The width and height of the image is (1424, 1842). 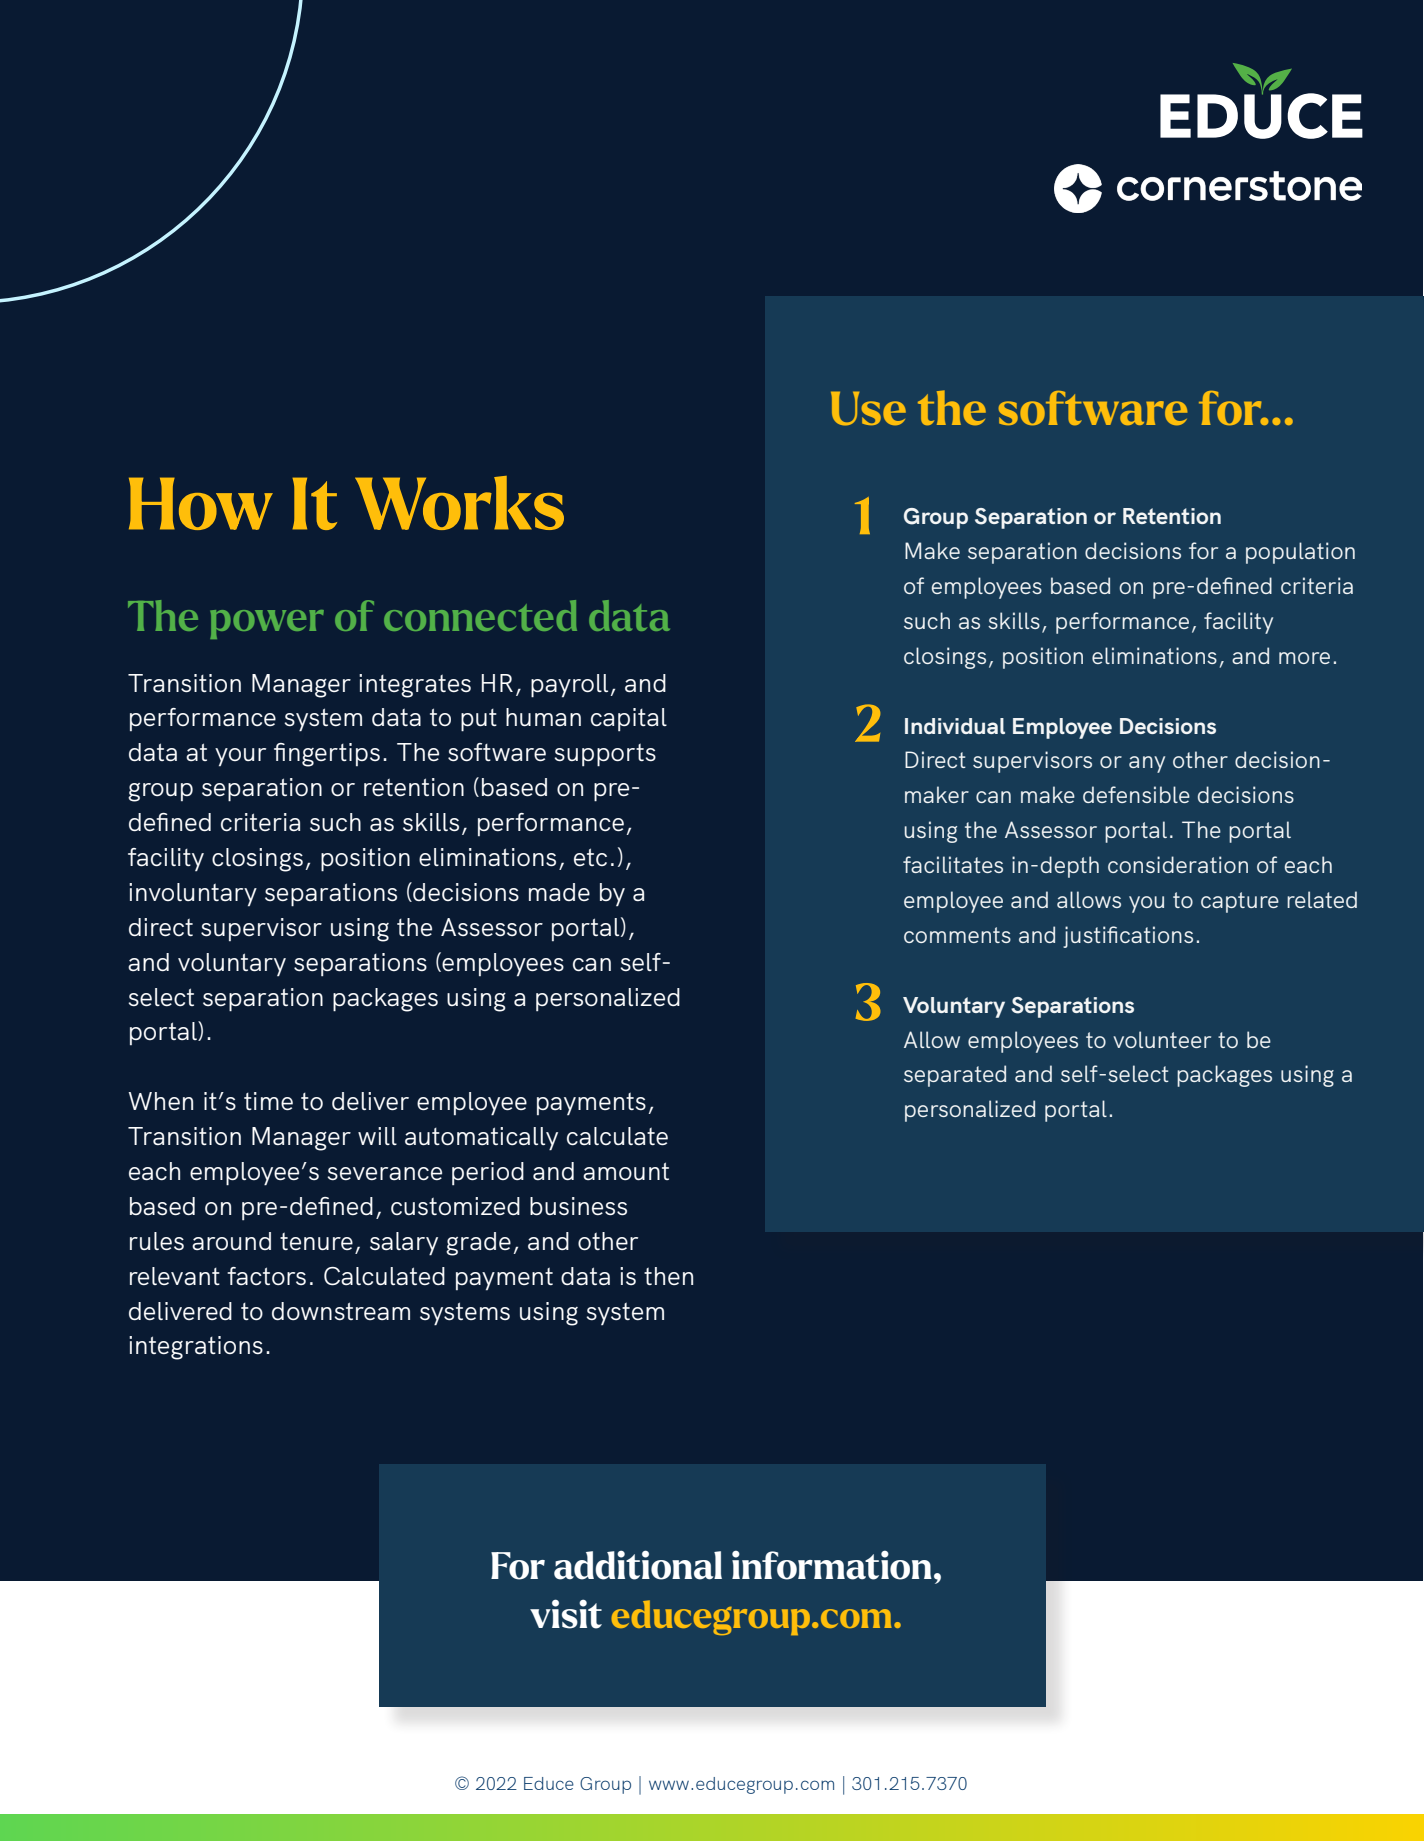 I want to click on etc, so click(x=590, y=857).
